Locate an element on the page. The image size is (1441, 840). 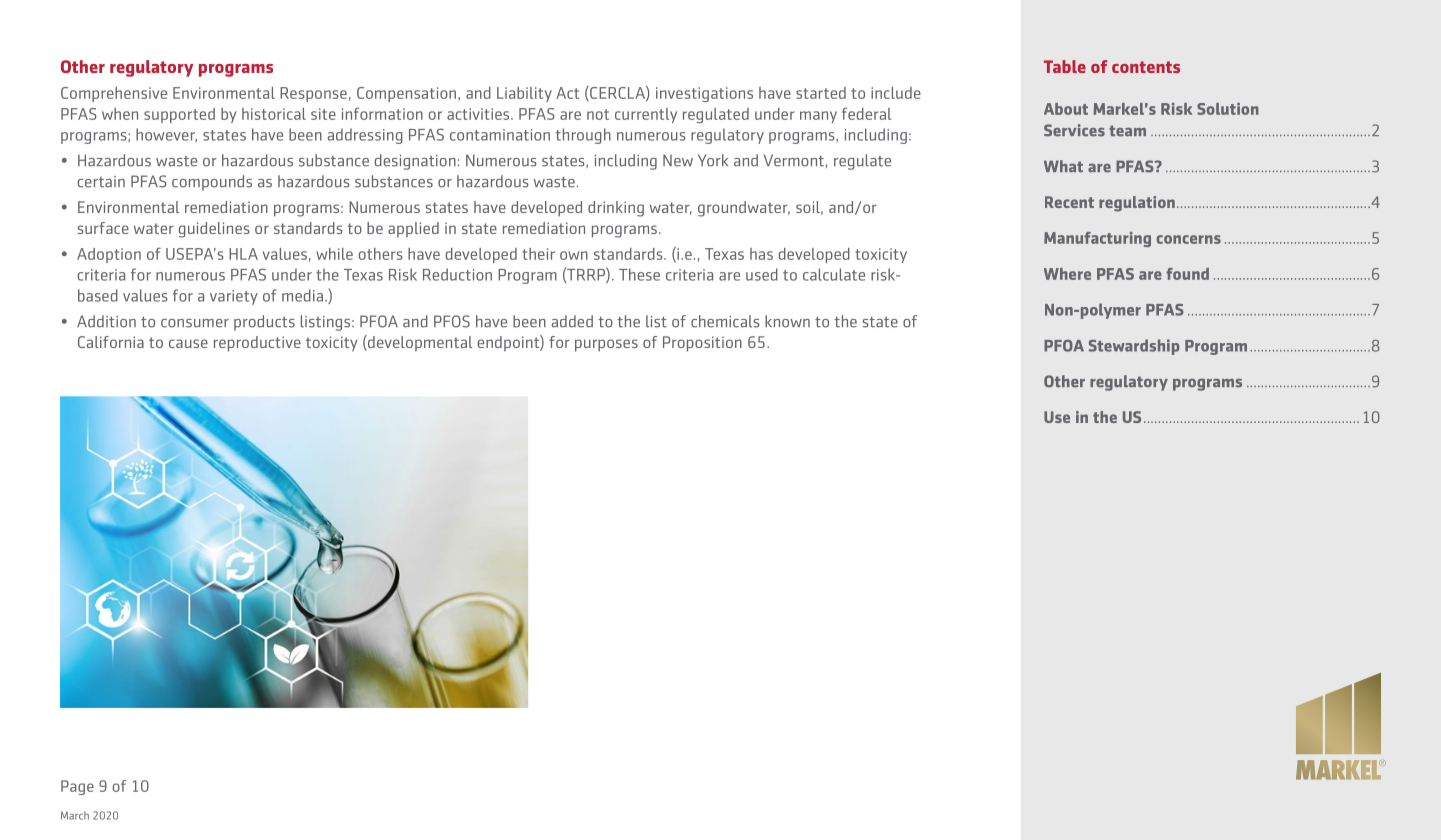
Proposition is located at coordinates (702, 344).
